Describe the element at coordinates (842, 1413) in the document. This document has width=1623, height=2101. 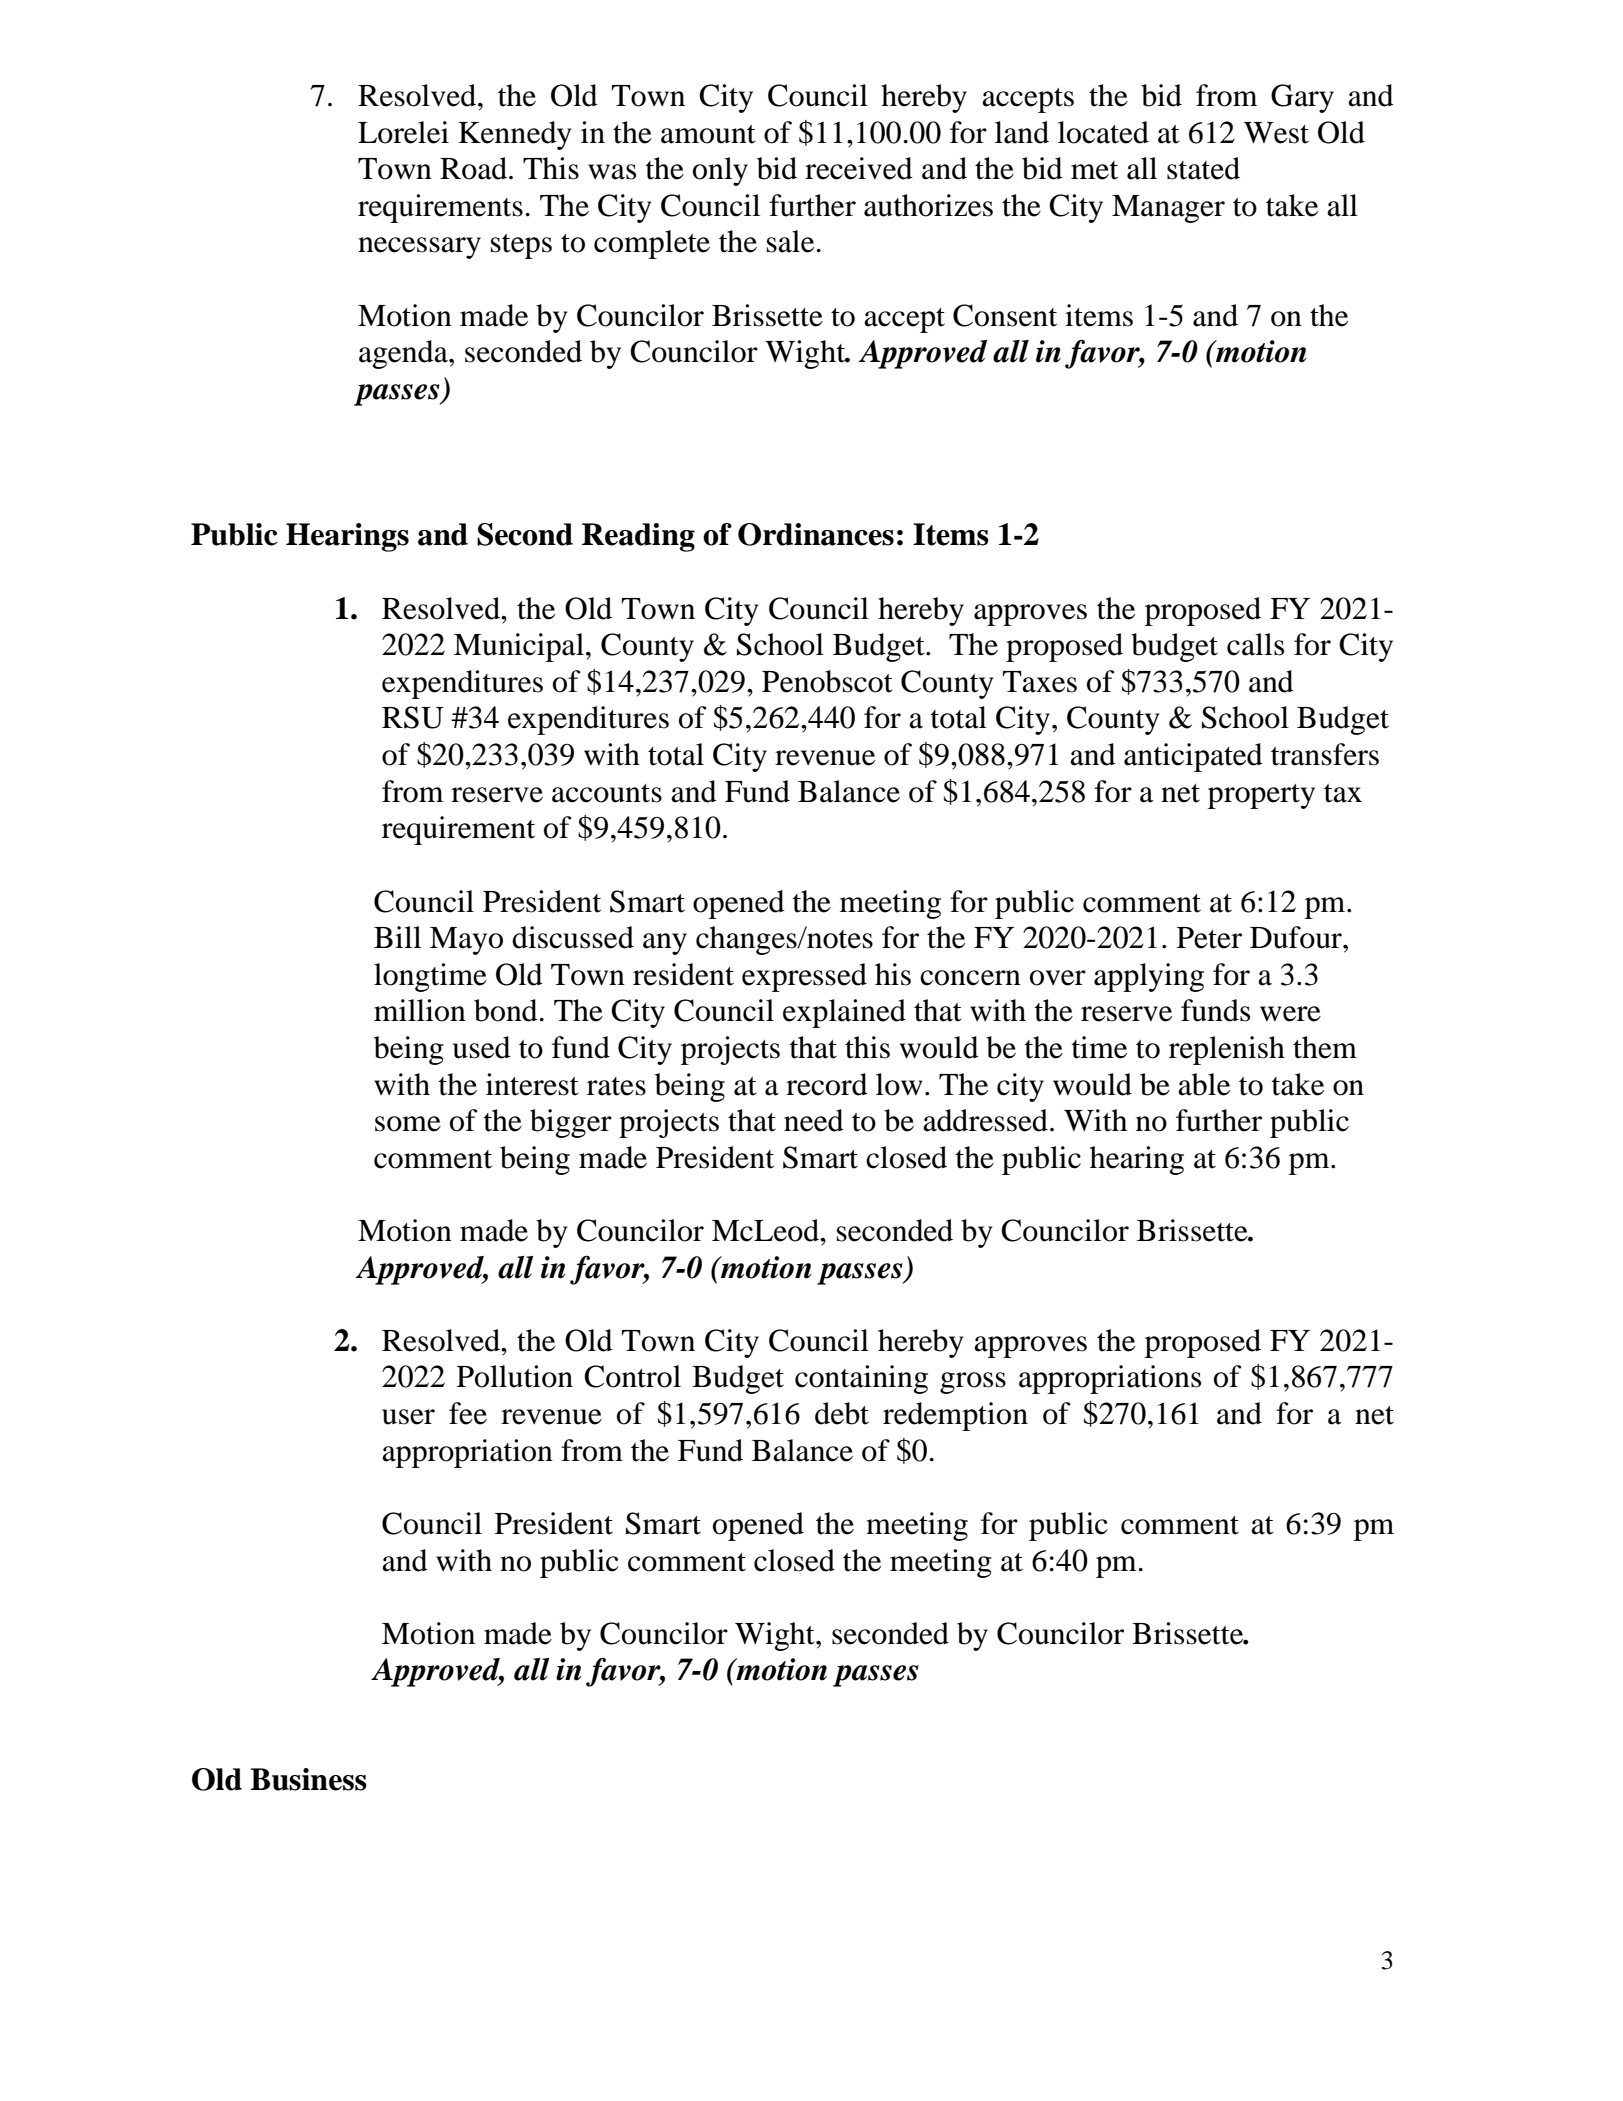
I see `debt` at that location.
